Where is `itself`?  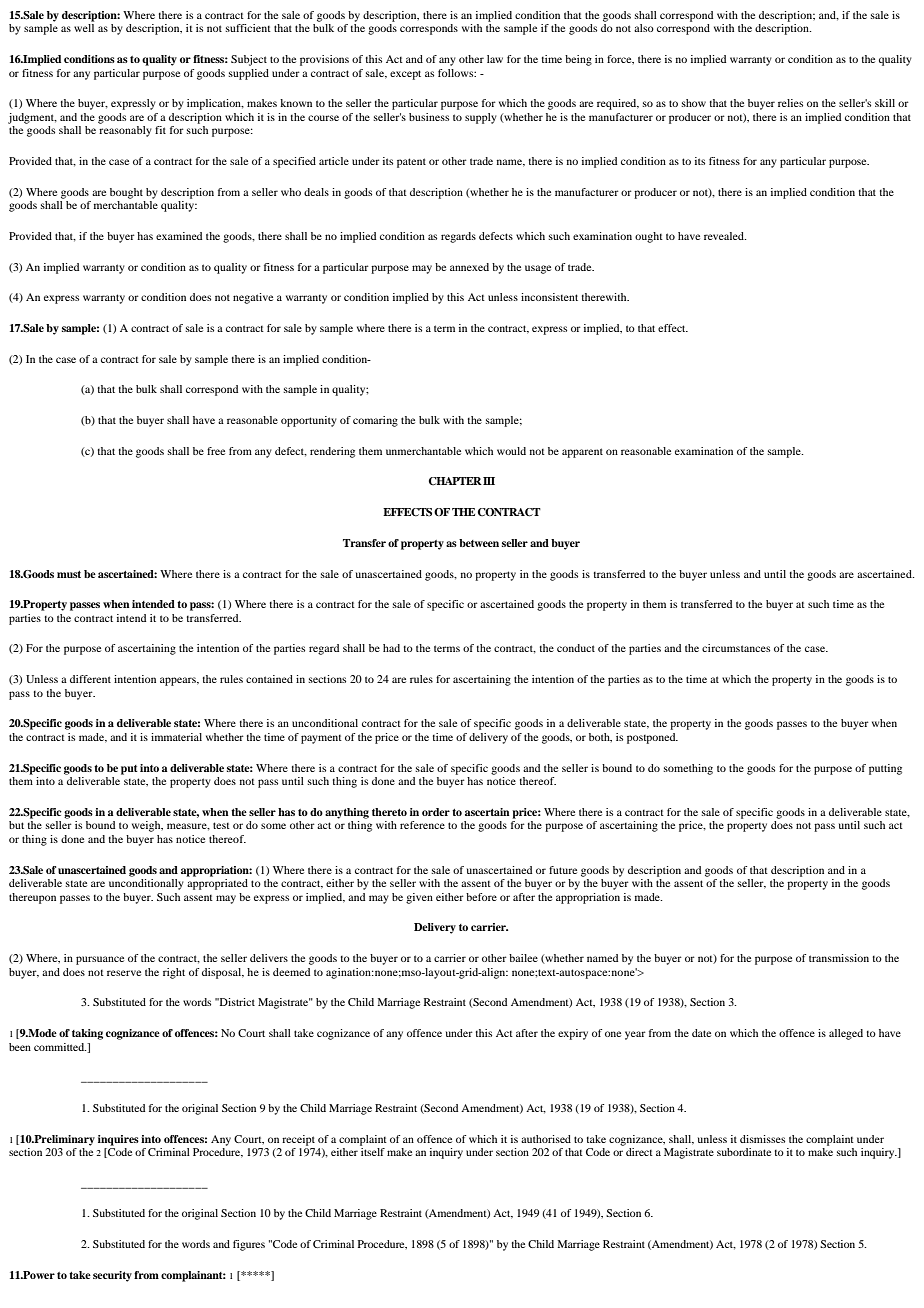
itself is located at coordinates (373, 1152).
